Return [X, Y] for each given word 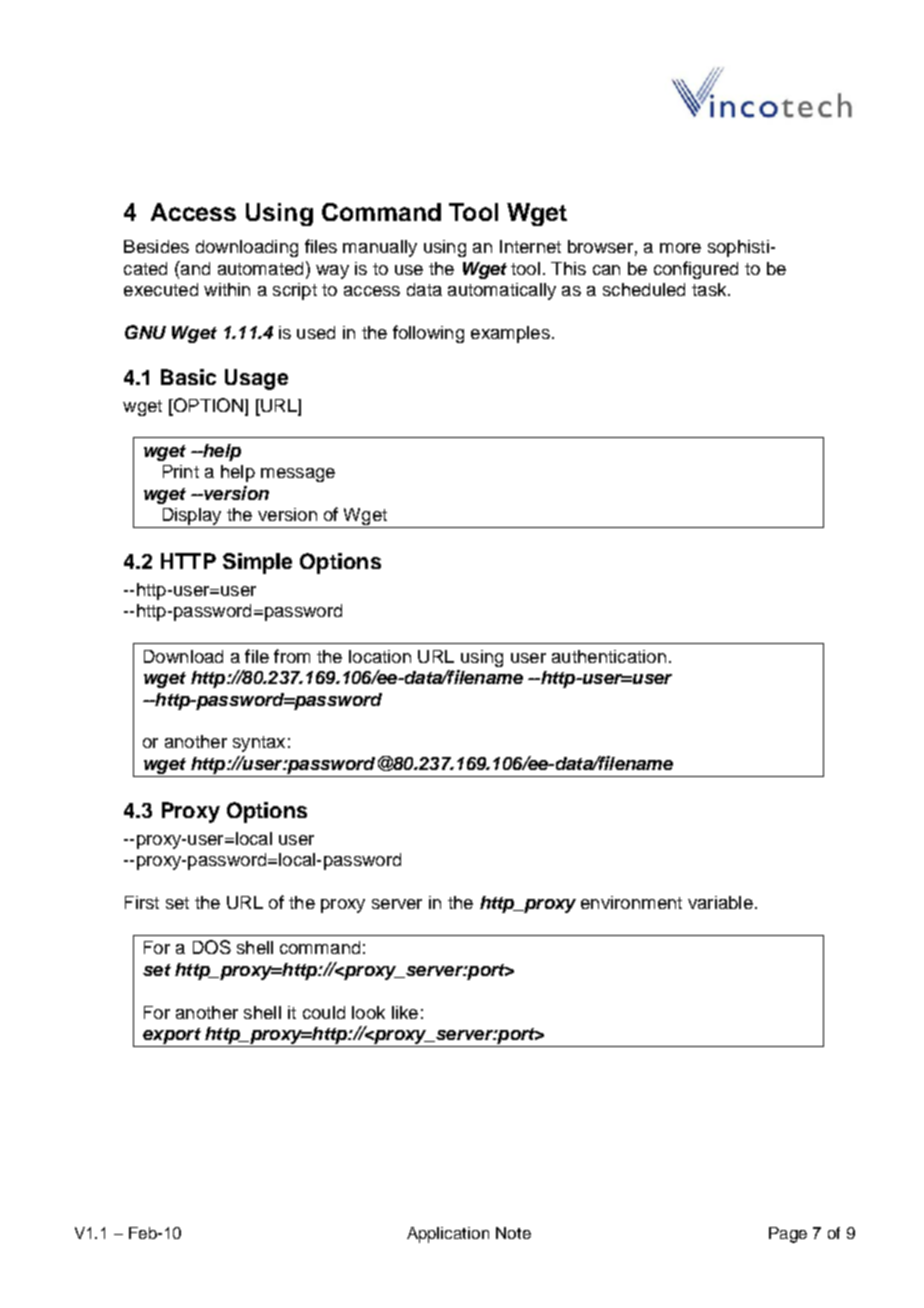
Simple [257, 563]
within [227, 289]
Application [448, 1235]
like [405, 1012]
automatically [502, 291]
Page [788, 1235]
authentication [609, 656]
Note [513, 1233]
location [380, 656]
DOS [212, 947]
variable [720, 902]
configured [696, 270]
